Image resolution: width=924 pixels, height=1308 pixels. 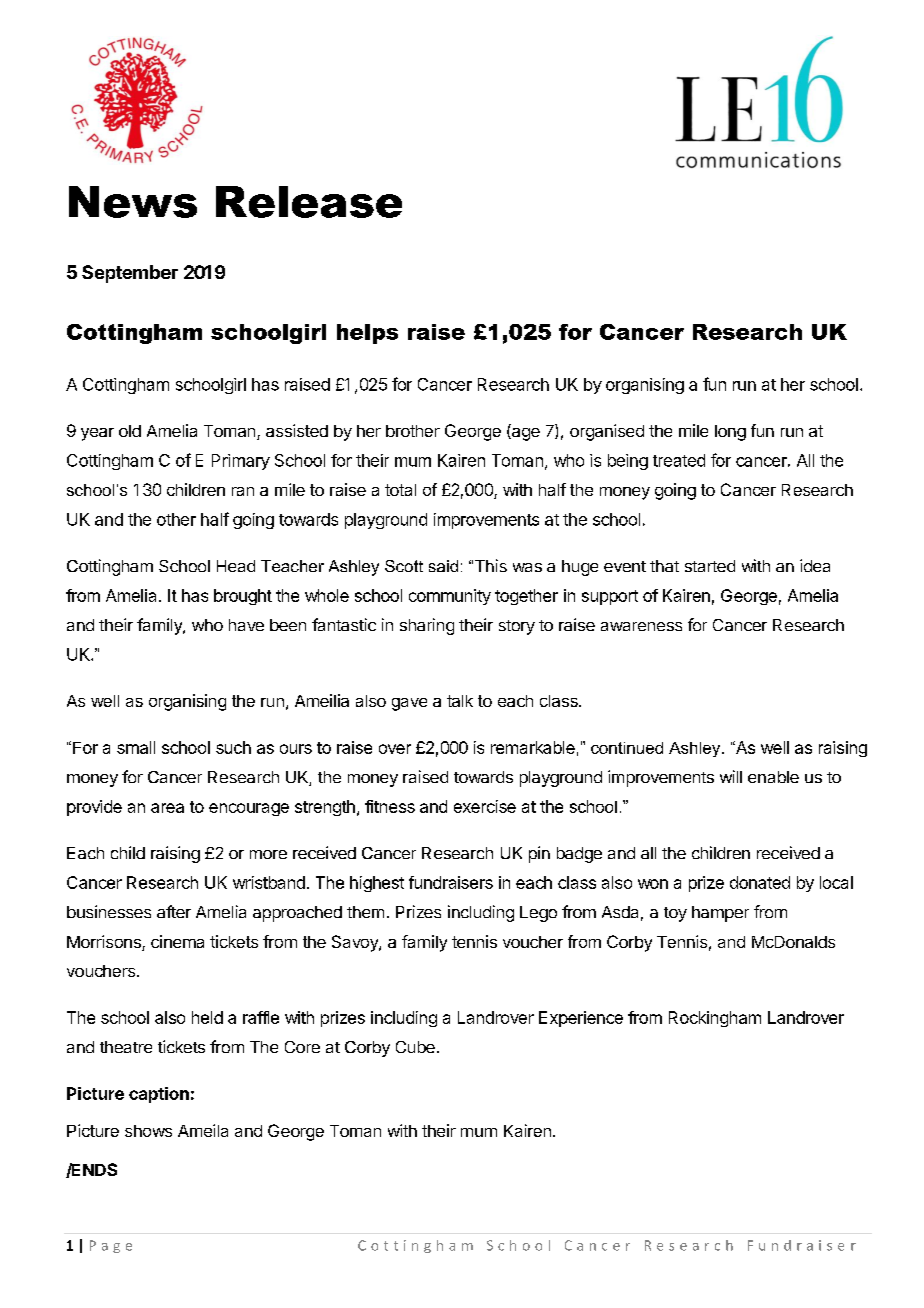 I want to click on after, so click(x=174, y=911).
